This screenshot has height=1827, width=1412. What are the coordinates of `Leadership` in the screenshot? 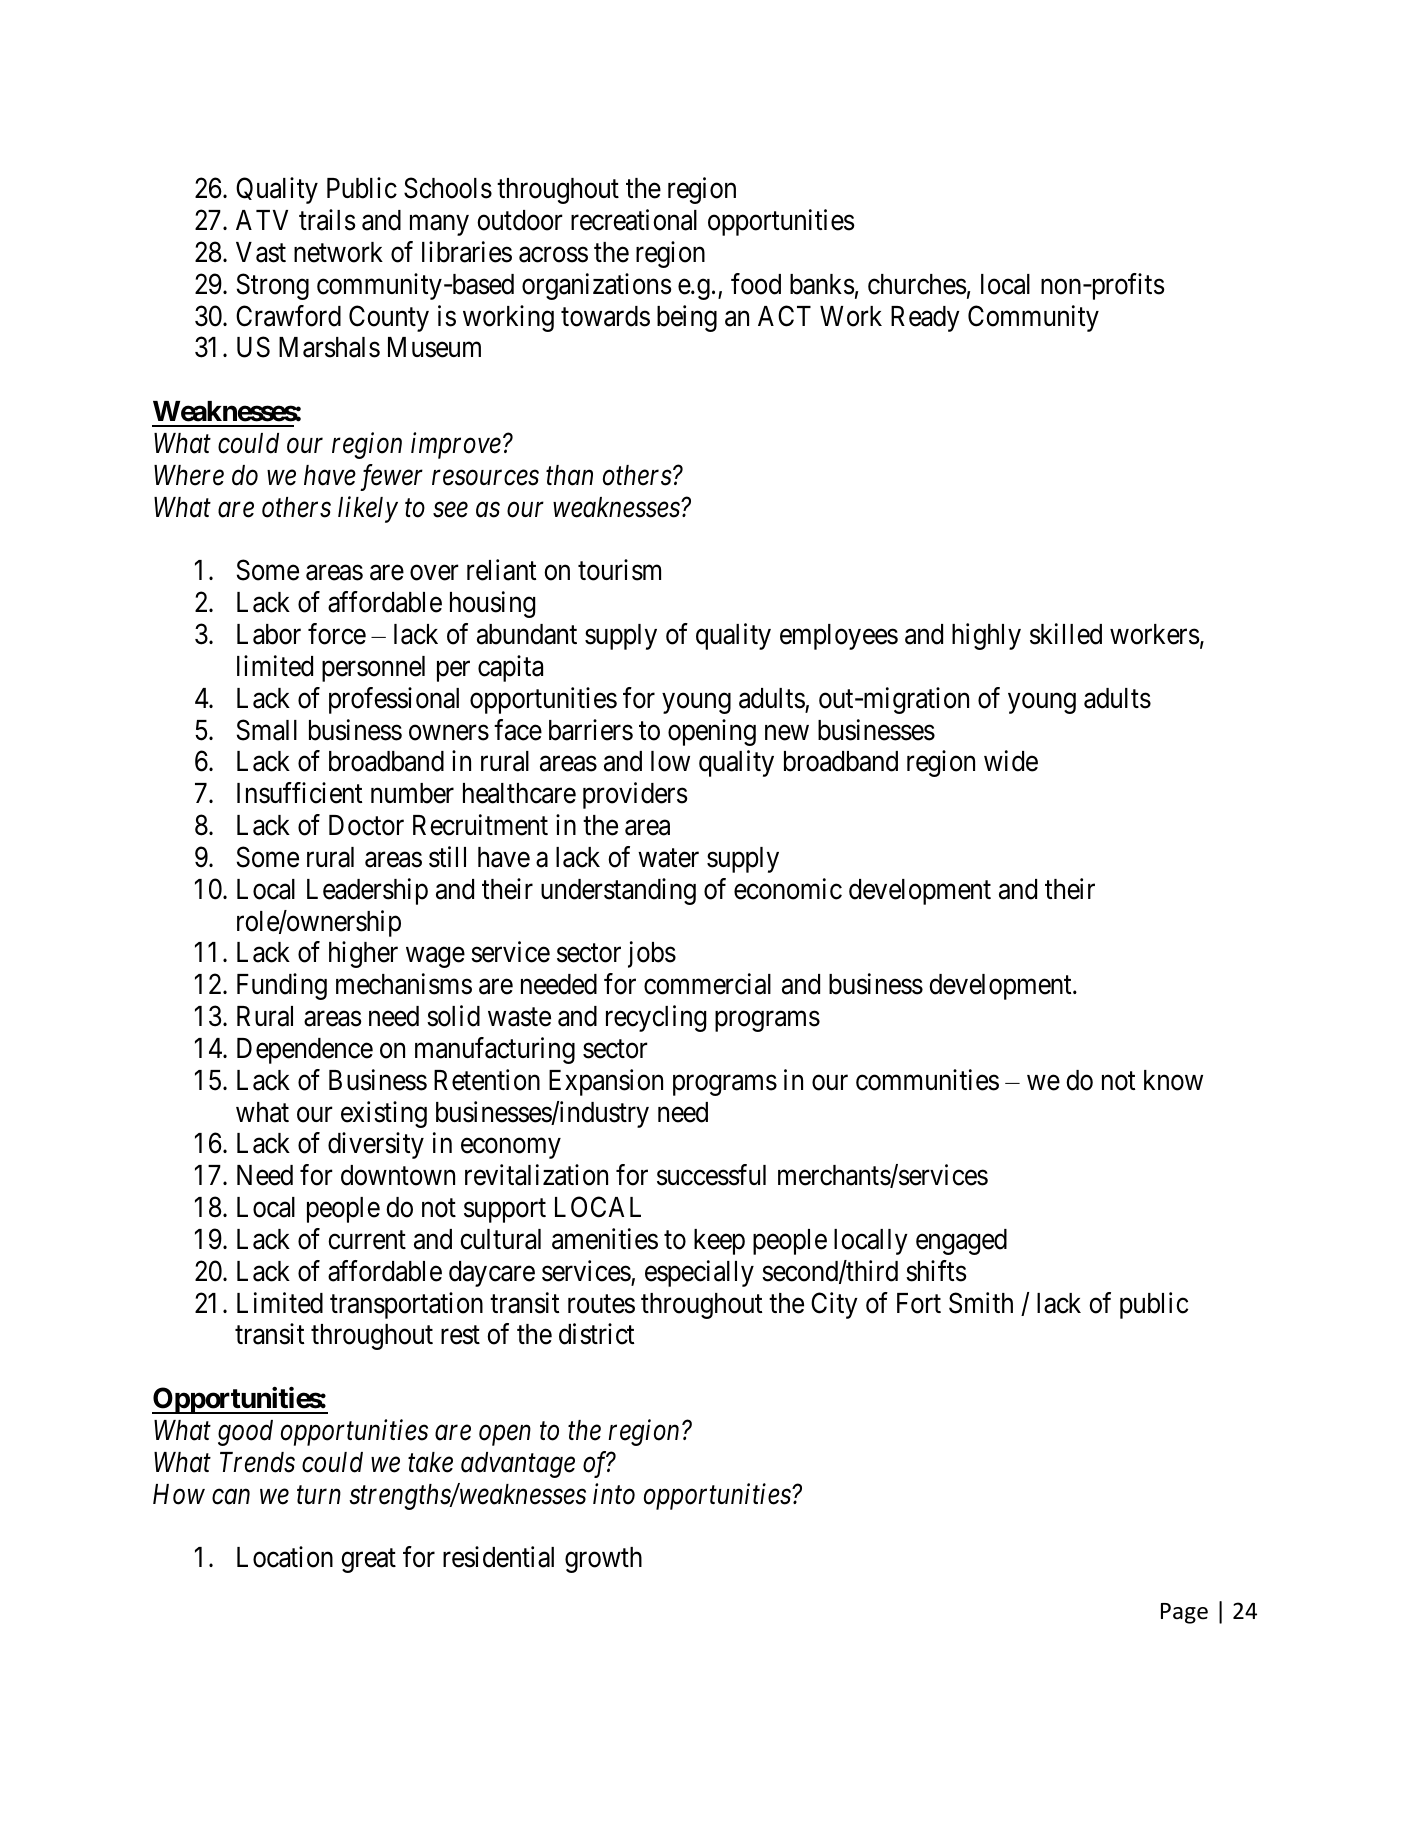 It's located at (367, 891).
